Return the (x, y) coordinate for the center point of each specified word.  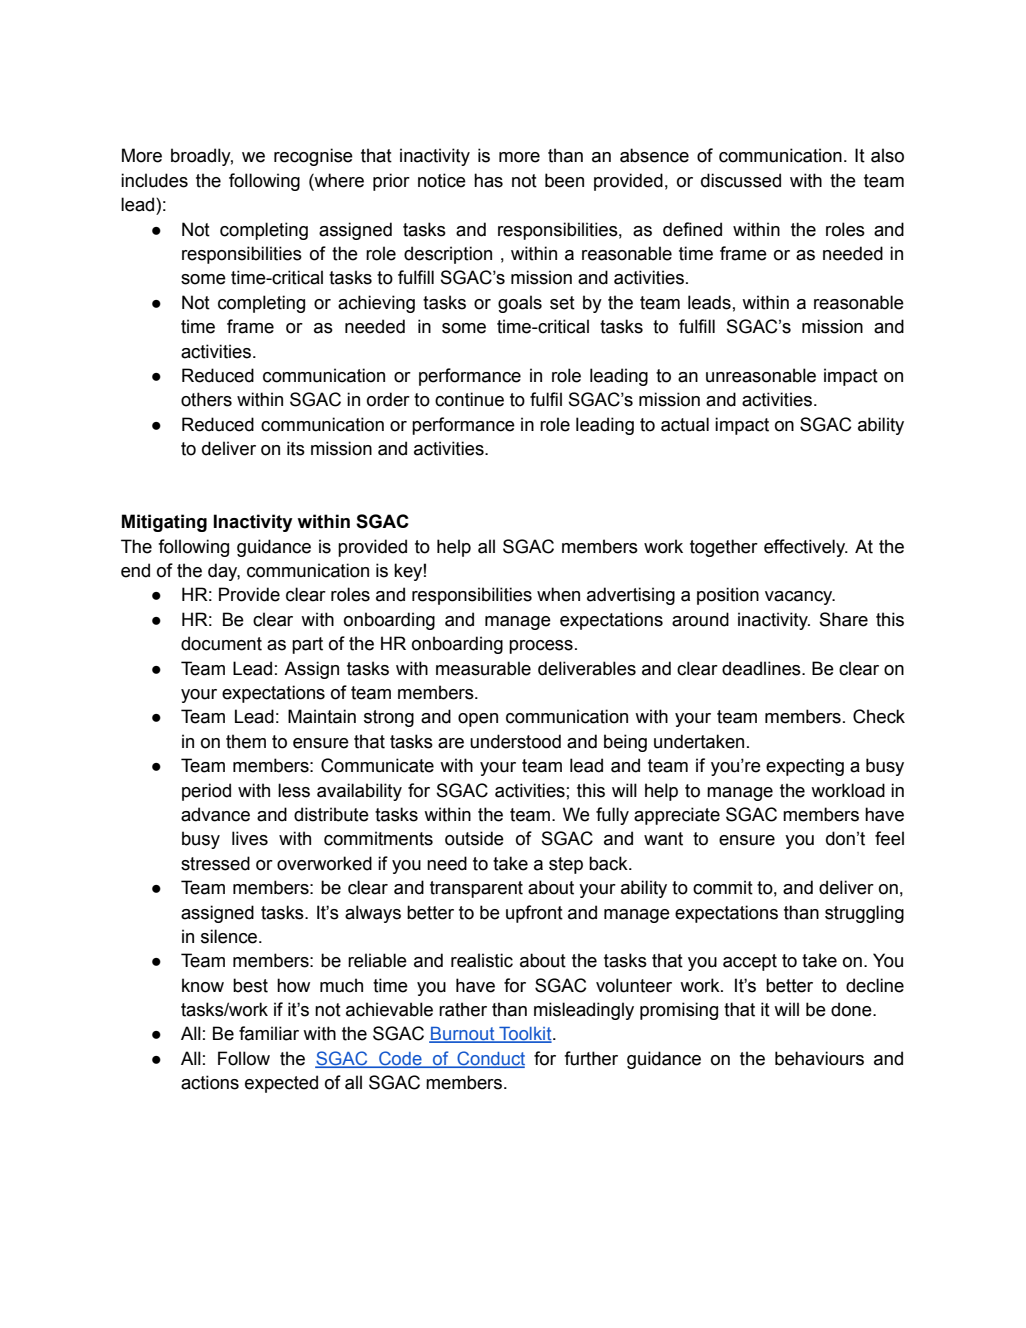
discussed (741, 180)
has (488, 180)
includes (154, 180)
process (541, 647)
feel (889, 838)
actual (685, 424)
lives (250, 838)
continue (469, 399)
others (206, 399)
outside (474, 838)
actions (210, 1082)
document (221, 643)
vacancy (800, 598)
